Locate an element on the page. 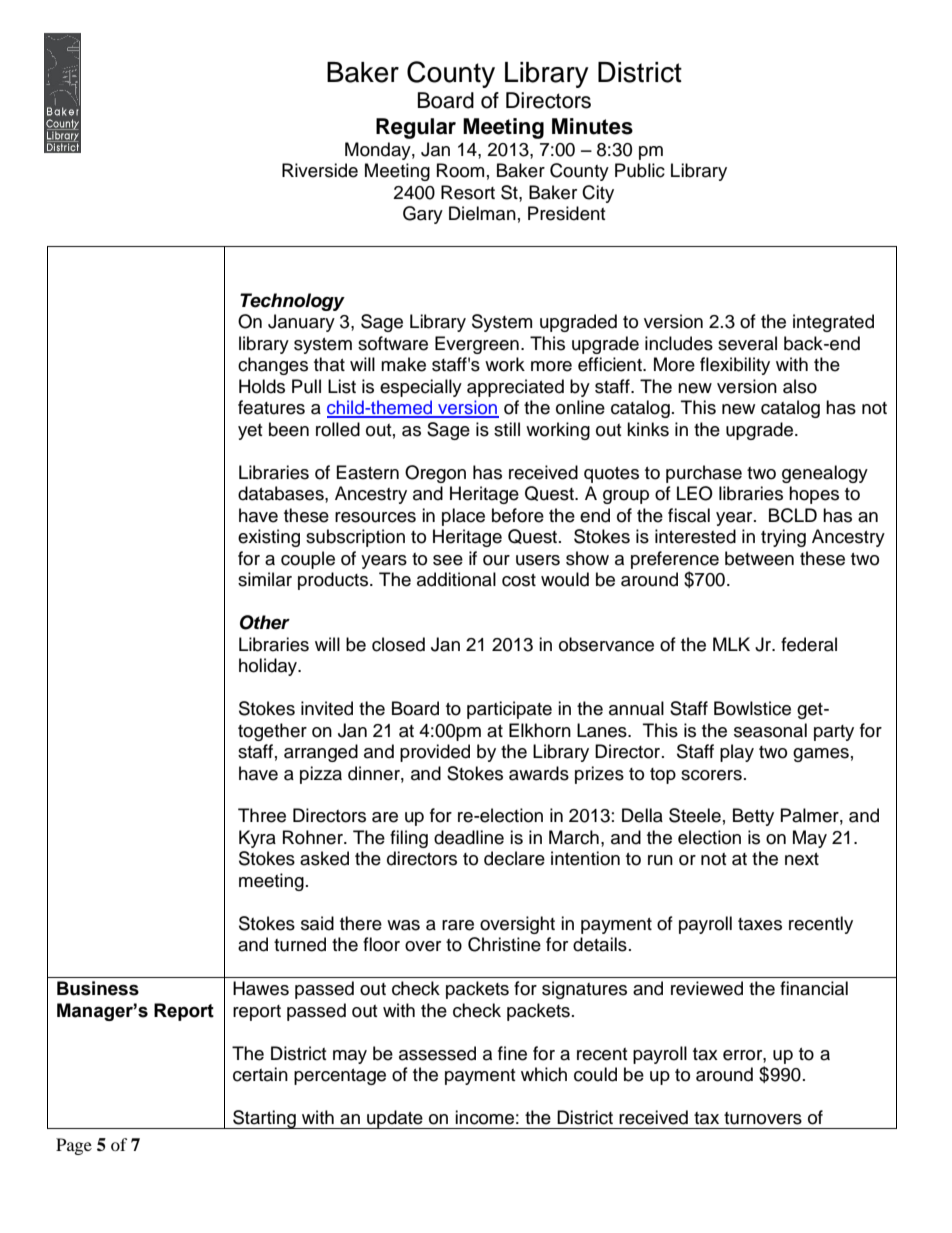  Other is located at coordinates (265, 622).
